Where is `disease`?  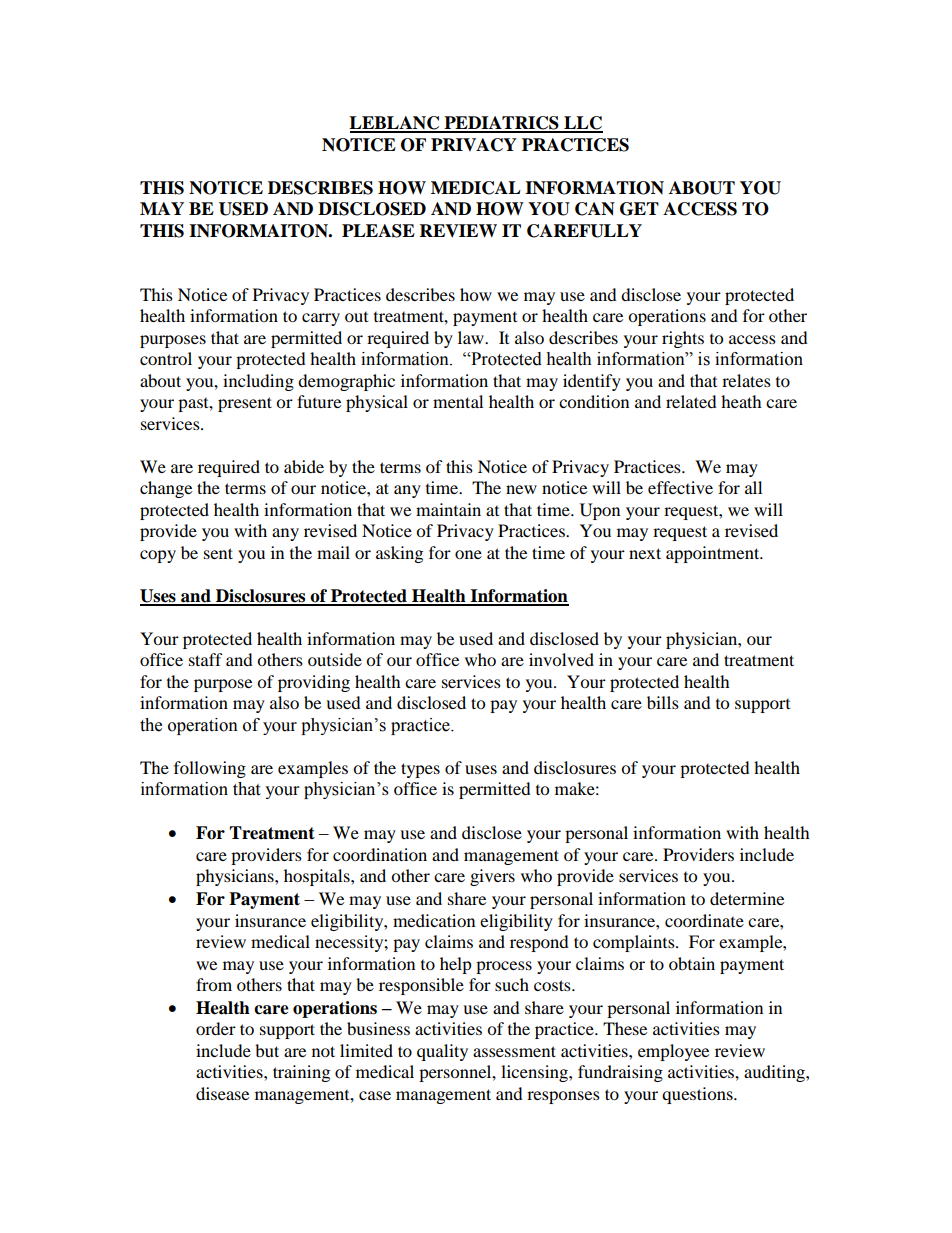 disease is located at coordinates (222, 1093).
